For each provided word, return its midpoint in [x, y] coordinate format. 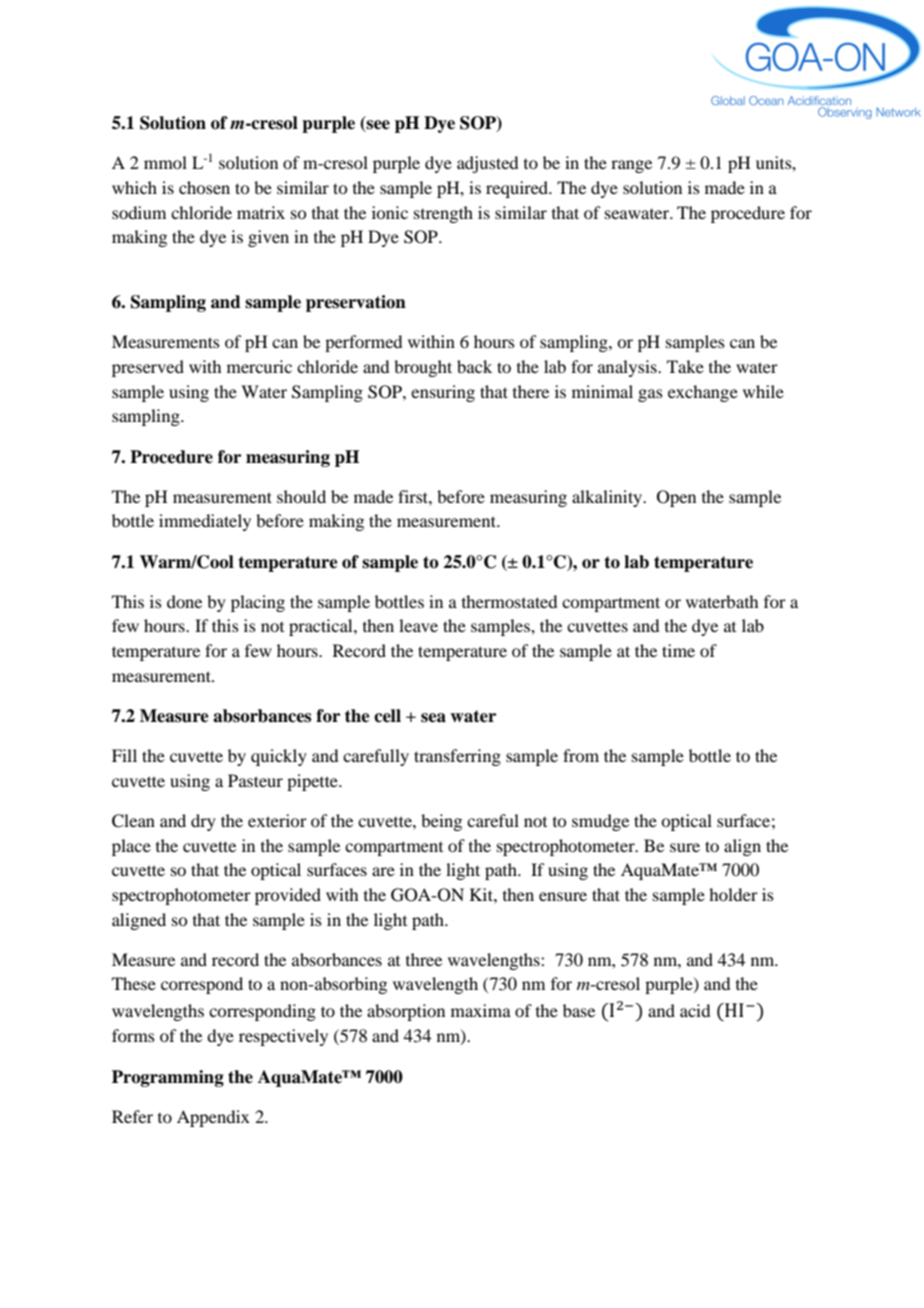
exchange [703, 393]
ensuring [443, 393]
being [441, 822]
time [678, 650]
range [631, 166]
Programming [168, 1078]
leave [418, 625]
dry [203, 822]
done [184, 601]
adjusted [487, 164]
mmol [165, 162]
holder [733, 894]
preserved [148, 368]
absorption [406, 1012]
